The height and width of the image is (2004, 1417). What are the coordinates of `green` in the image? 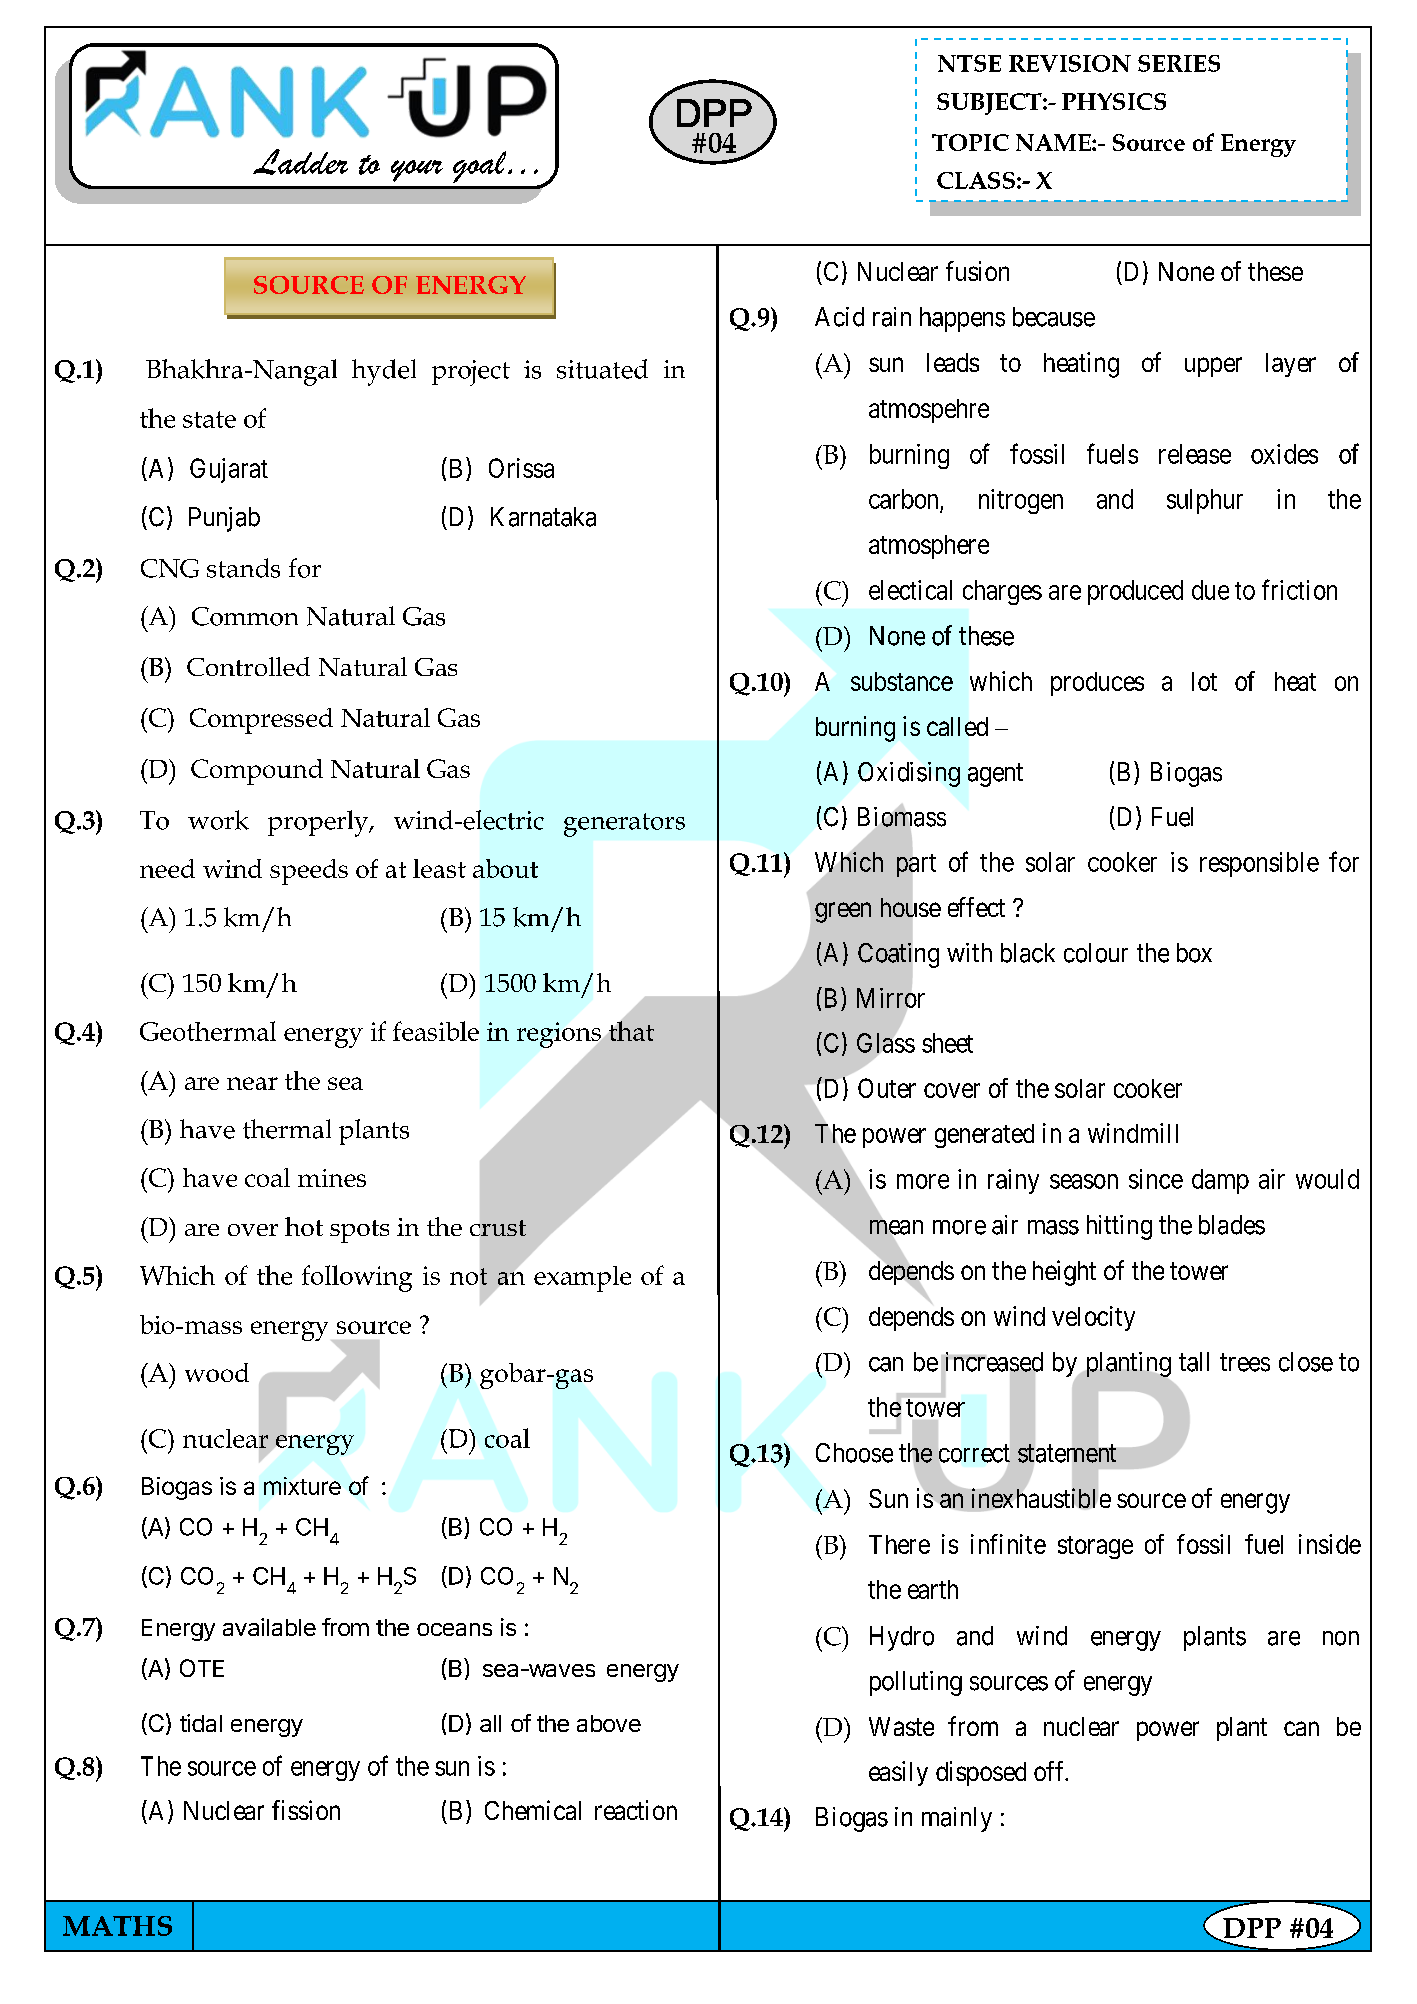 It's located at (843, 913).
